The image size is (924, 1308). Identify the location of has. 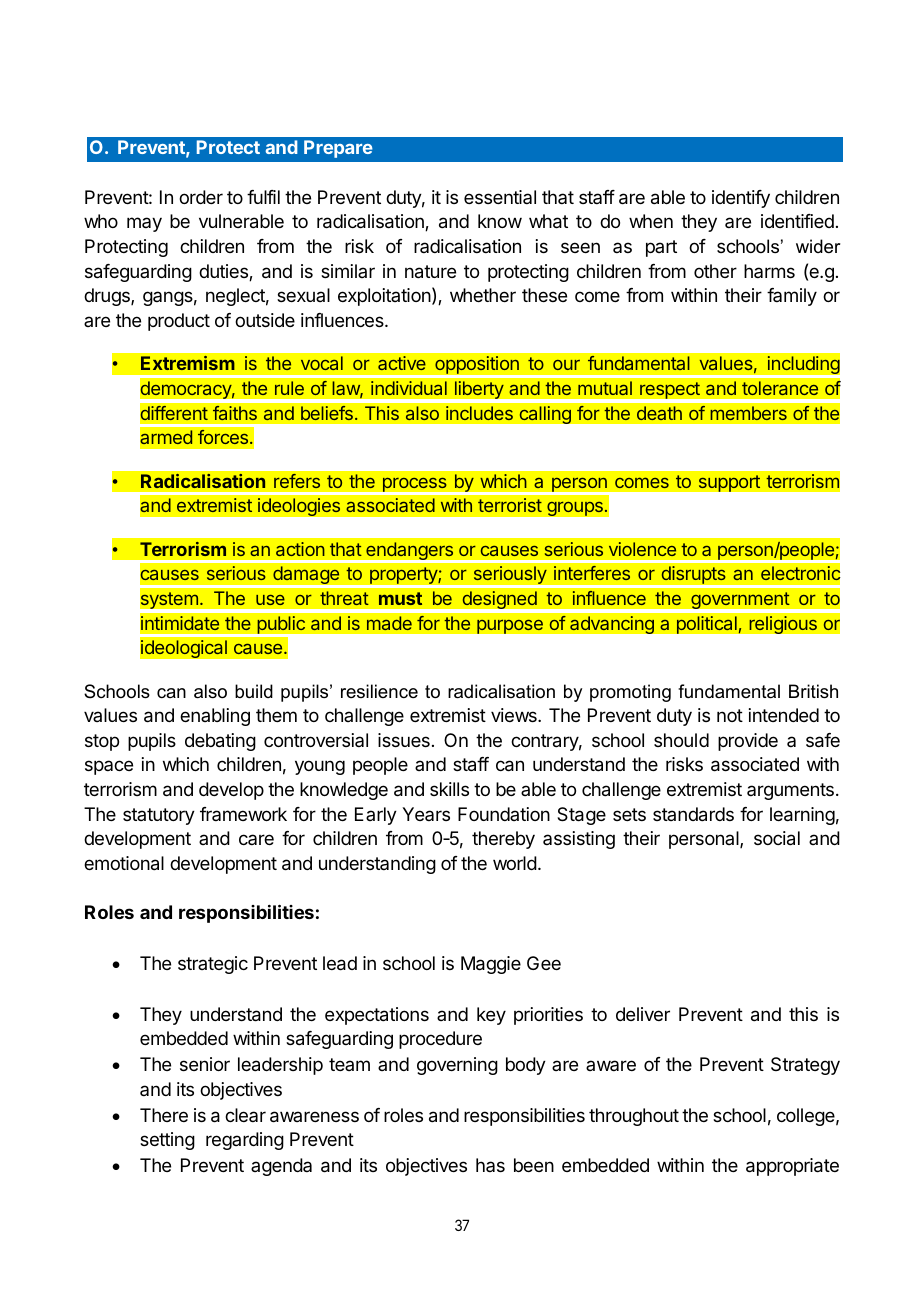
(490, 1165).
